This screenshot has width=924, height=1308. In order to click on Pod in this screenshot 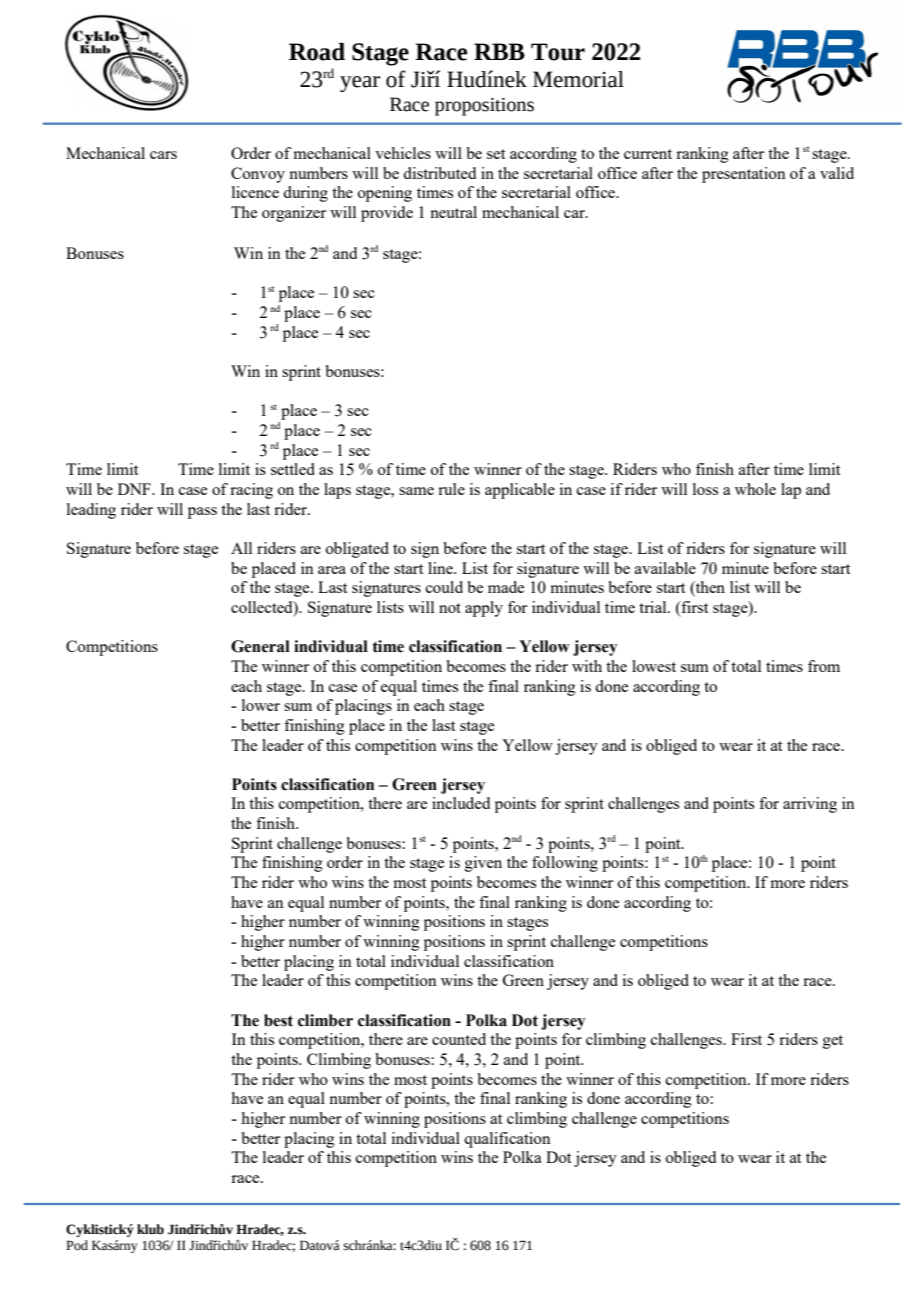, I will do `click(77, 1245)`.
